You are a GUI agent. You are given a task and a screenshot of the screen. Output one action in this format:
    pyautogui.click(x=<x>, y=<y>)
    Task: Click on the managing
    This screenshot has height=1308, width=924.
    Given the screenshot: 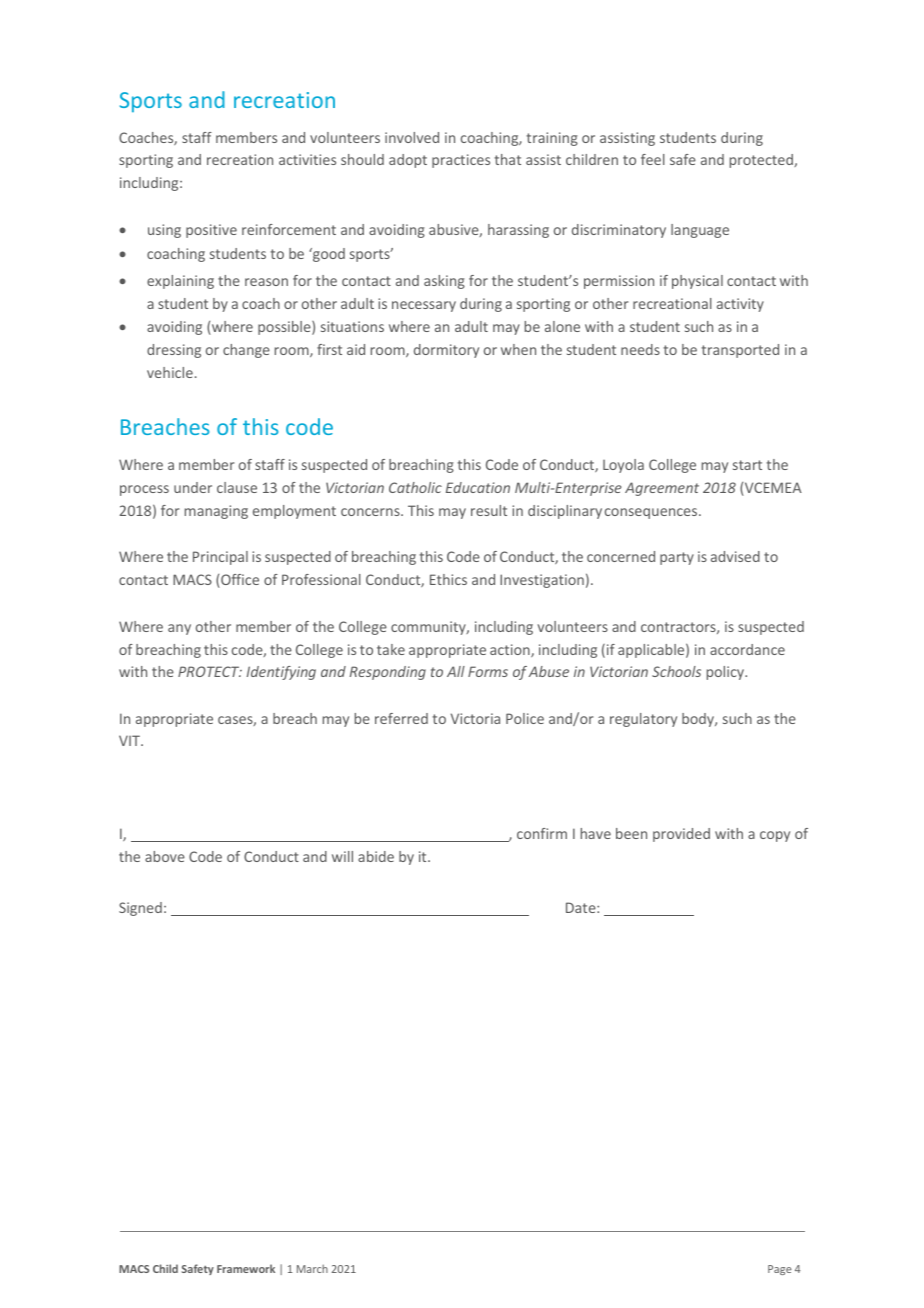 What is the action you would take?
    pyautogui.click(x=216, y=512)
